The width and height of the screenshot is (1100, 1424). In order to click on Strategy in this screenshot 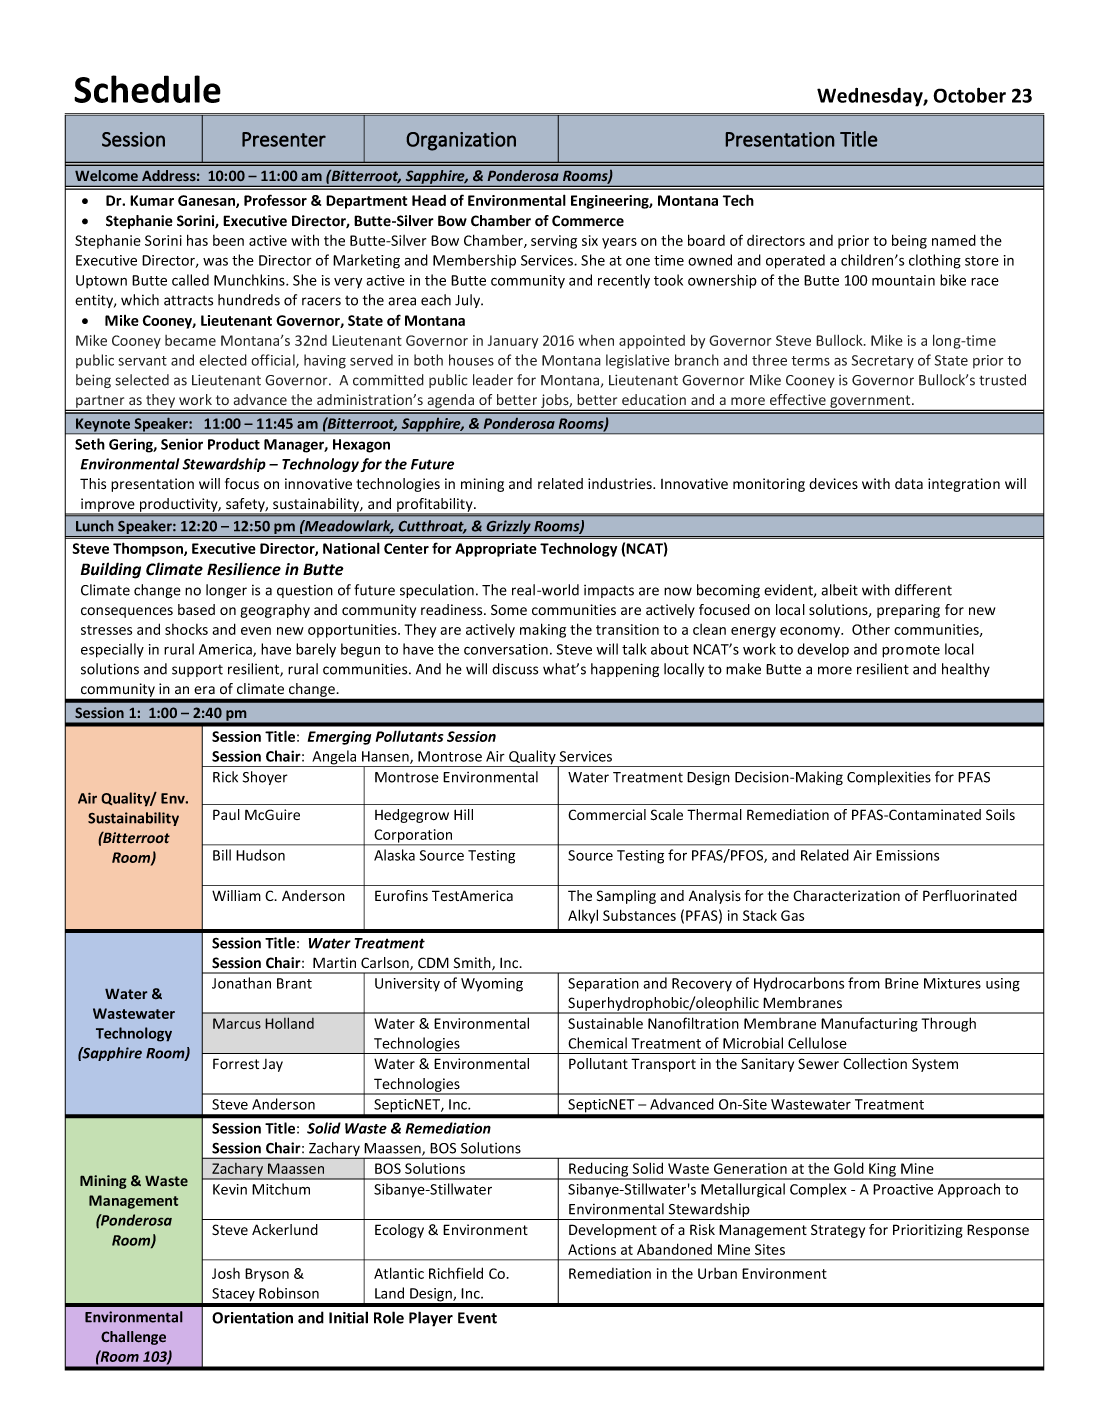, I will do `click(838, 1231)`.
